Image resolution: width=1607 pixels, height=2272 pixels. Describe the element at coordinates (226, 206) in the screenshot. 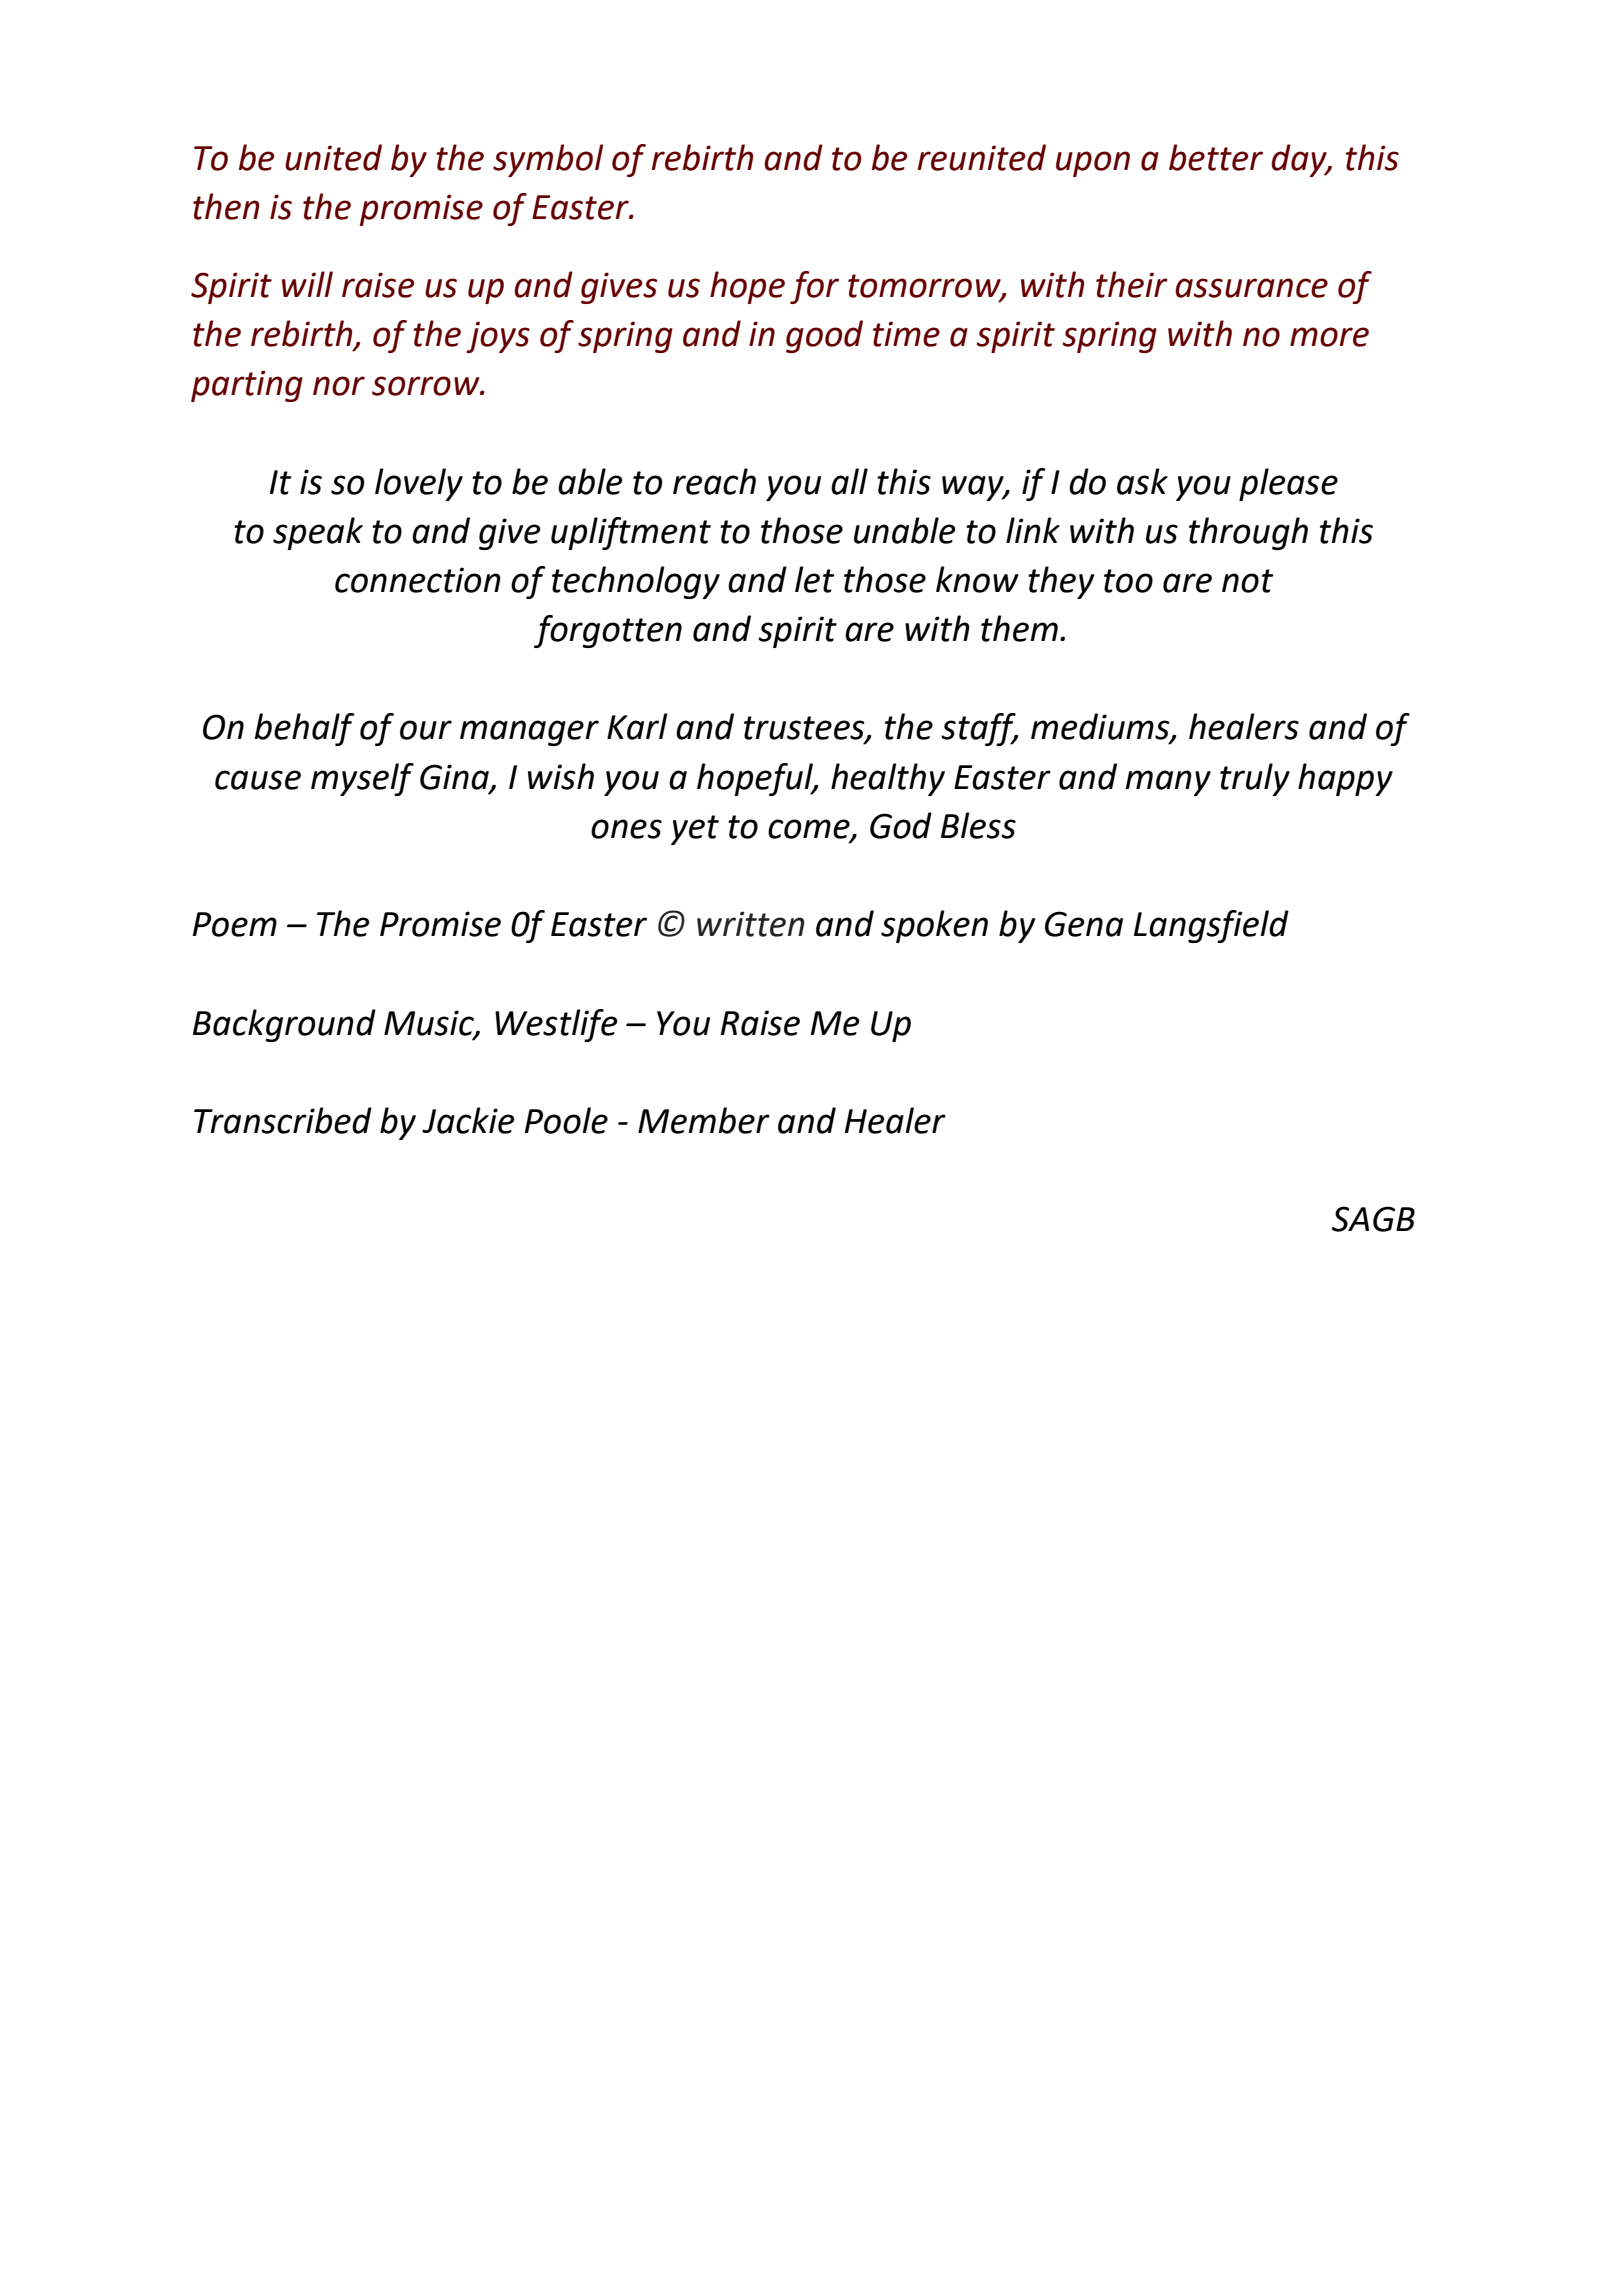

I see `then` at that location.
